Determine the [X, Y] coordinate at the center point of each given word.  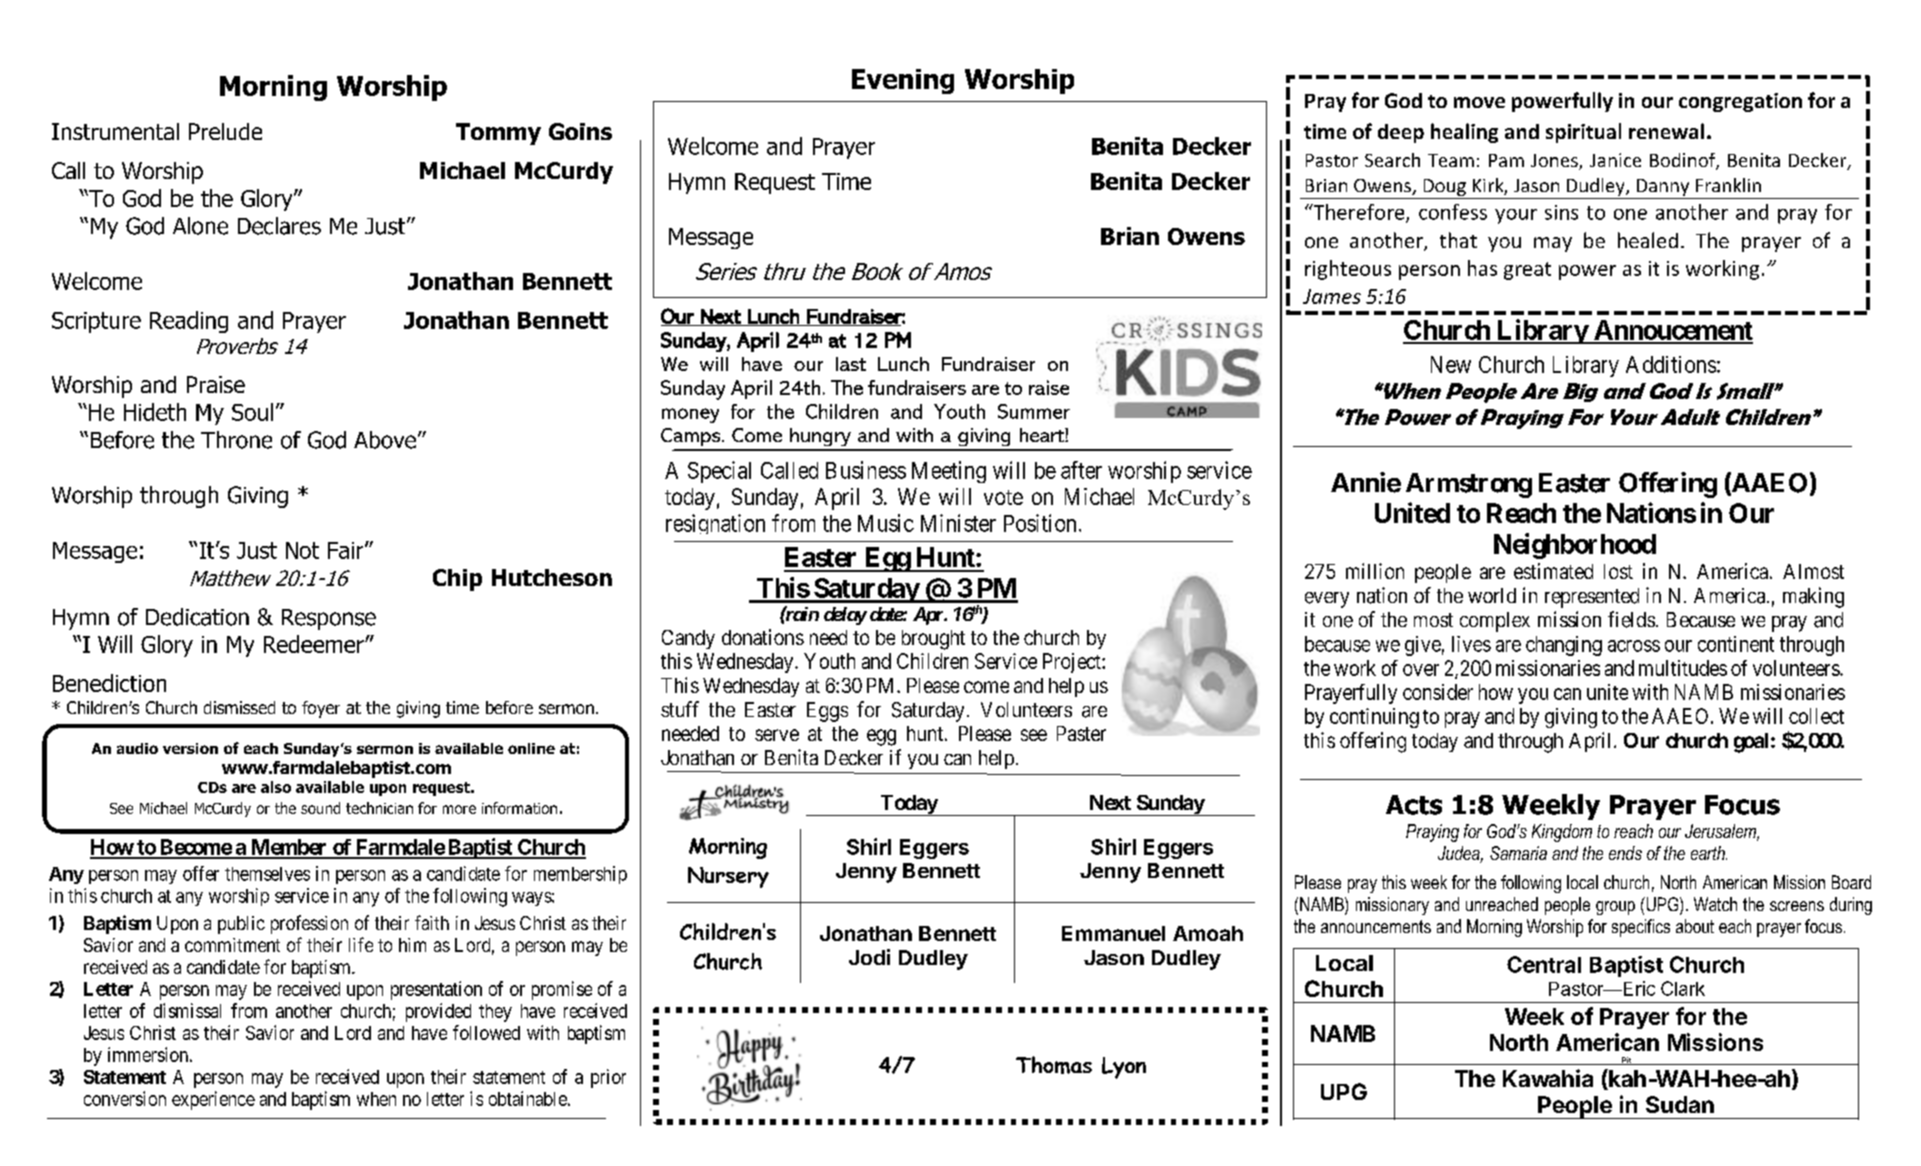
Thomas [1054, 1065]
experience [213, 1100]
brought [933, 640]
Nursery [728, 877]
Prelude [225, 131]
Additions [1671, 364]
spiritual [1583, 133]
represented [1592, 598]
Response [329, 619]
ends [1625, 853]
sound [320, 808]
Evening [903, 81]
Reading [189, 322]
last [851, 364]
